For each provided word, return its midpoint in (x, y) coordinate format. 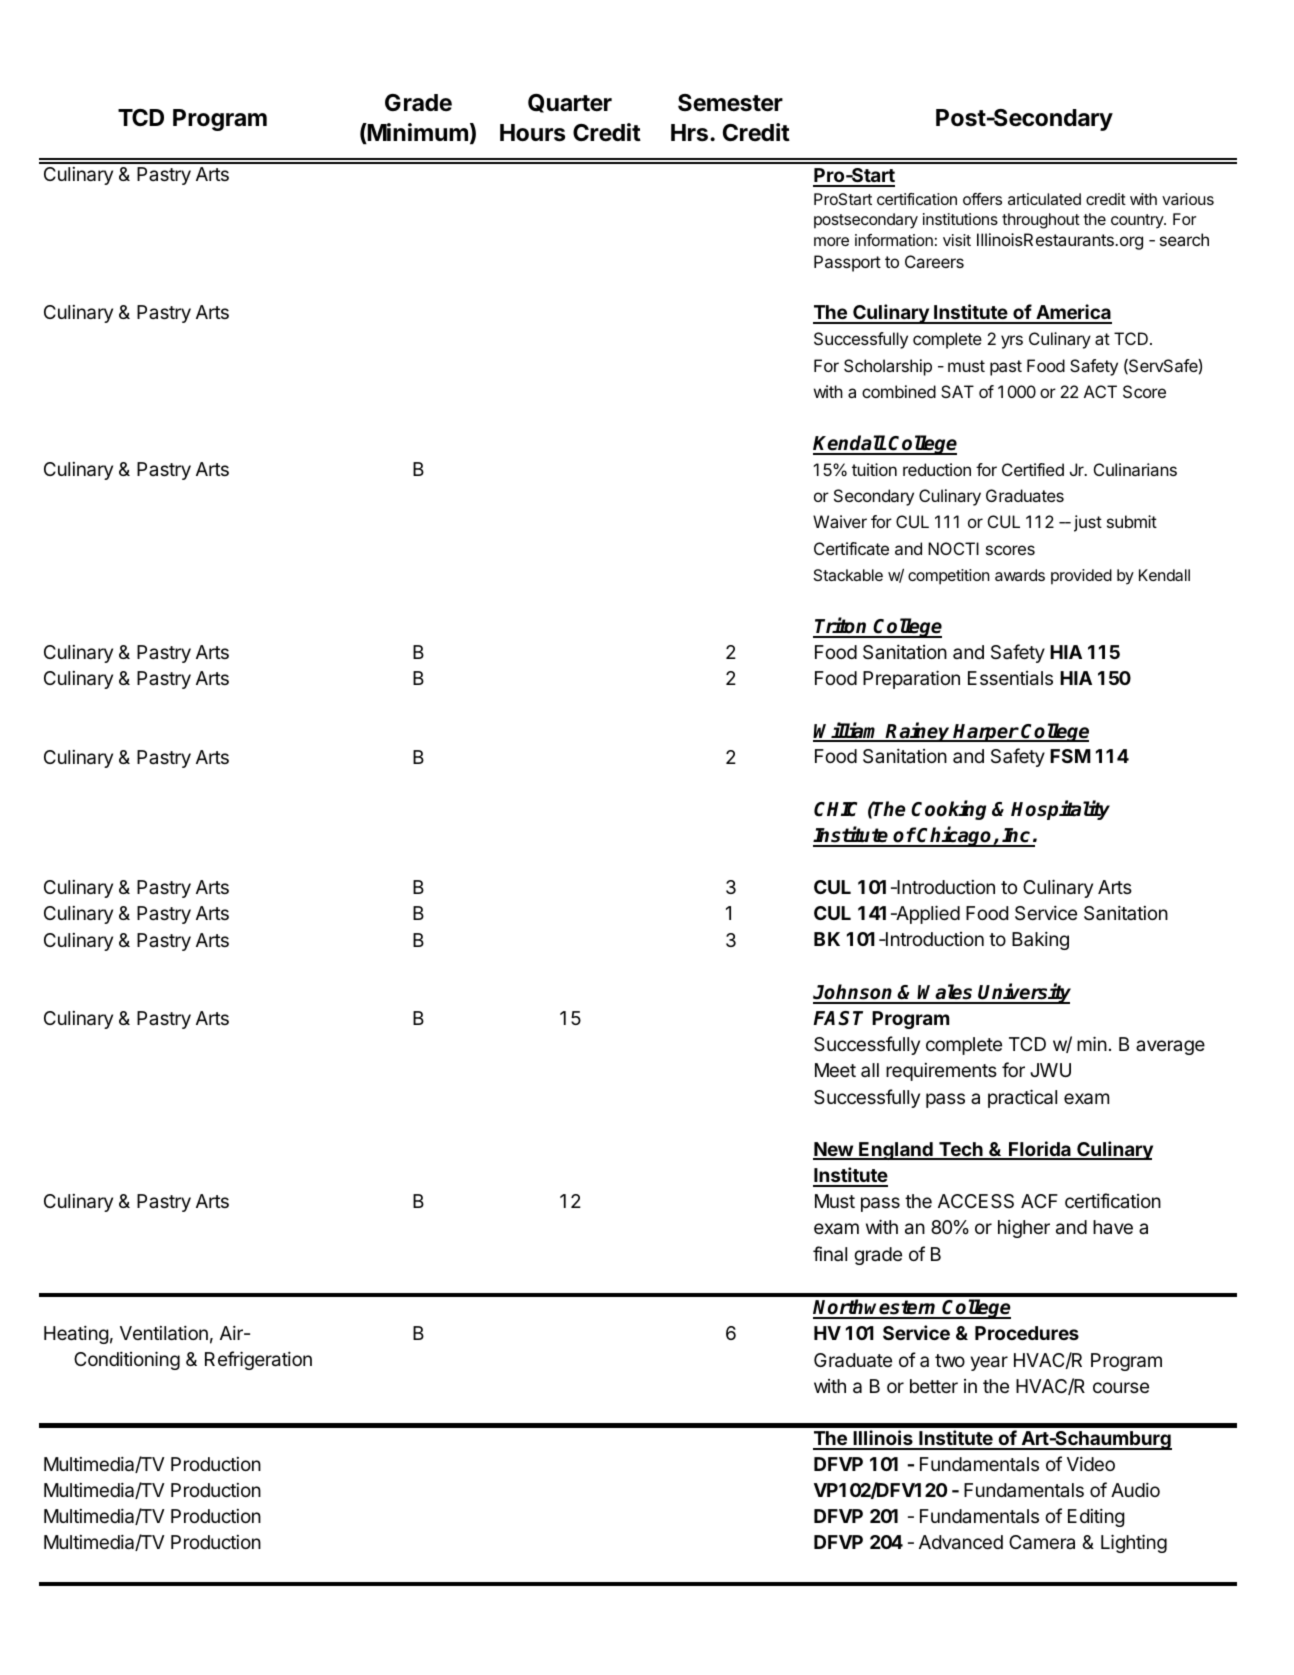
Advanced (961, 1542)
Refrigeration (258, 1360)
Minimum (417, 133)
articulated (1044, 199)
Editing (1096, 1517)
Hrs (689, 133)
